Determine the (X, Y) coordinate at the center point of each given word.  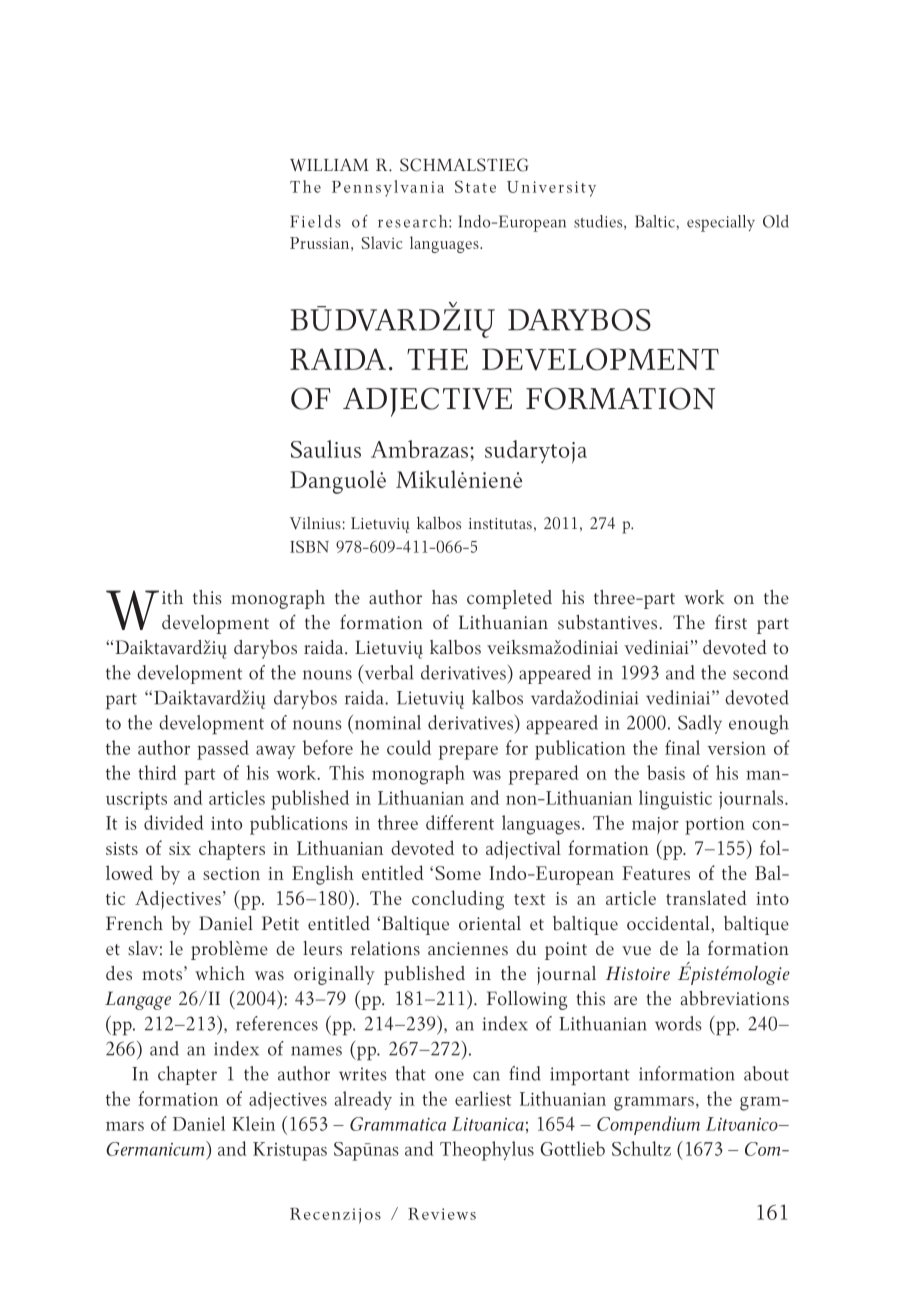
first (731, 622)
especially (721, 223)
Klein (253, 1123)
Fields (315, 221)
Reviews (442, 1214)
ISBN (309, 546)
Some (458, 873)
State (475, 186)
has (444, 597)
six (180, 848)
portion (715, 825)
